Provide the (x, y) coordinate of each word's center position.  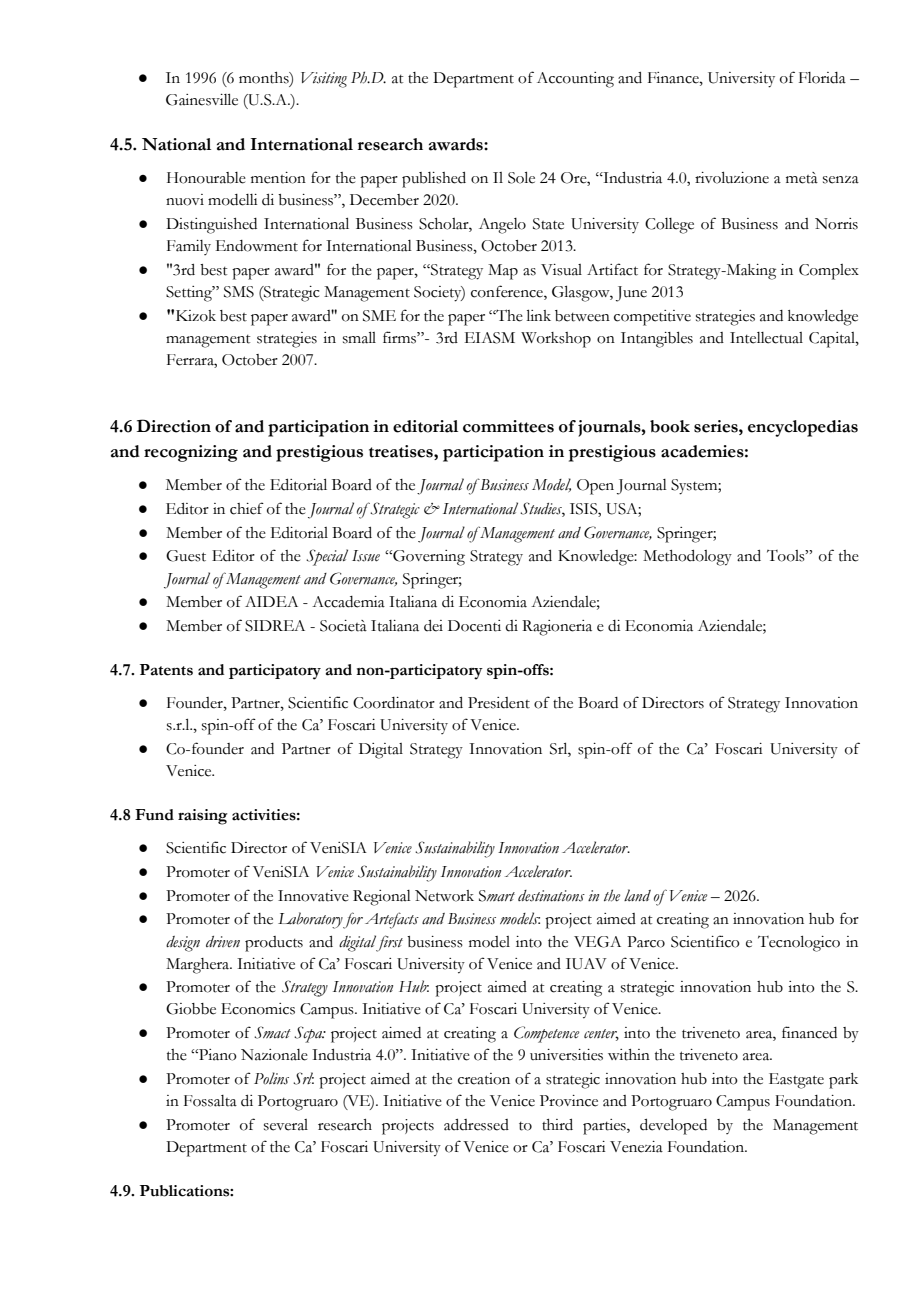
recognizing (191, 453)
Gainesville (202, 100)
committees (508, 426)
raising (203, 817)
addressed (476, 1125)
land (637, 895)
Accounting (575, 80)
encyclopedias (803, 428)
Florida (822, 78)
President (499, 703)
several (286, 1125)
